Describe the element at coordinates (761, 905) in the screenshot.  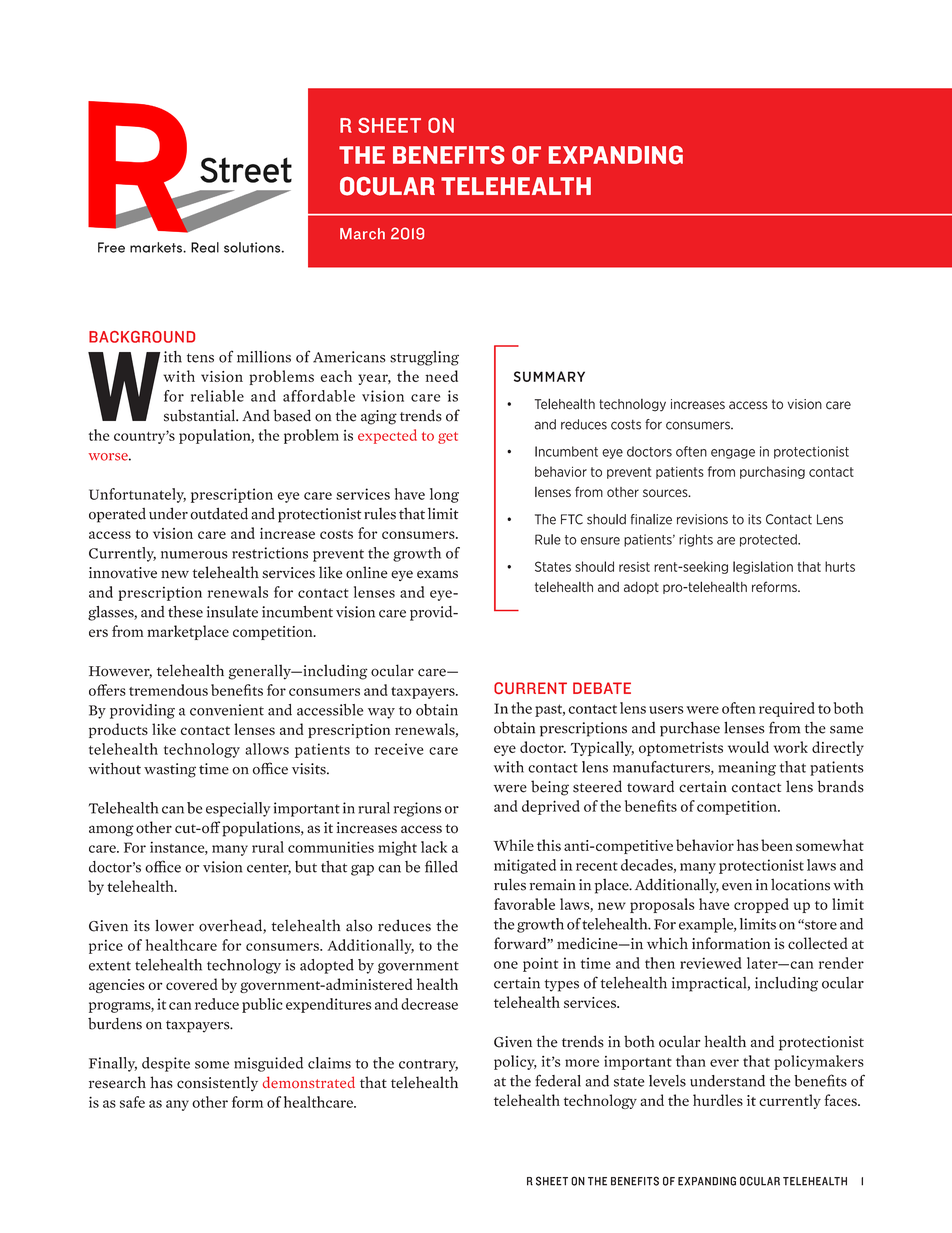
I see `cropped` at that location.
